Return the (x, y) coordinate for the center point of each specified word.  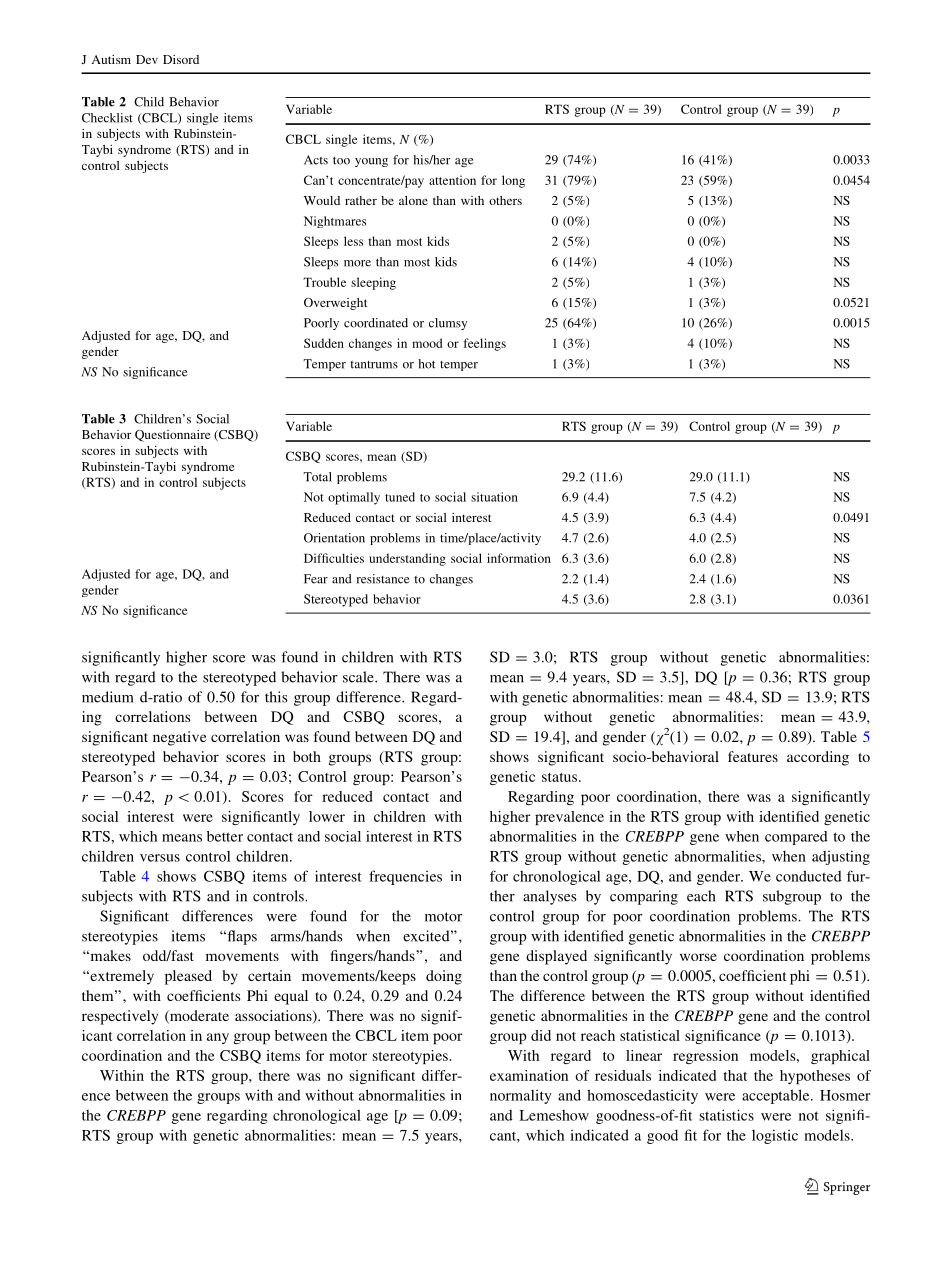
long (513, 181)
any (218, 1038)
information (519, 558)
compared (796, 838)
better (225, 836)
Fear (316, 579)
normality (521, 1097)
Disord (181, 59)
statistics (727, 1115)
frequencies (405, 877)
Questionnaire (172, 436)
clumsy (448, 324)
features (753, 756)
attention (452, 180)
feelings (485, 344)
